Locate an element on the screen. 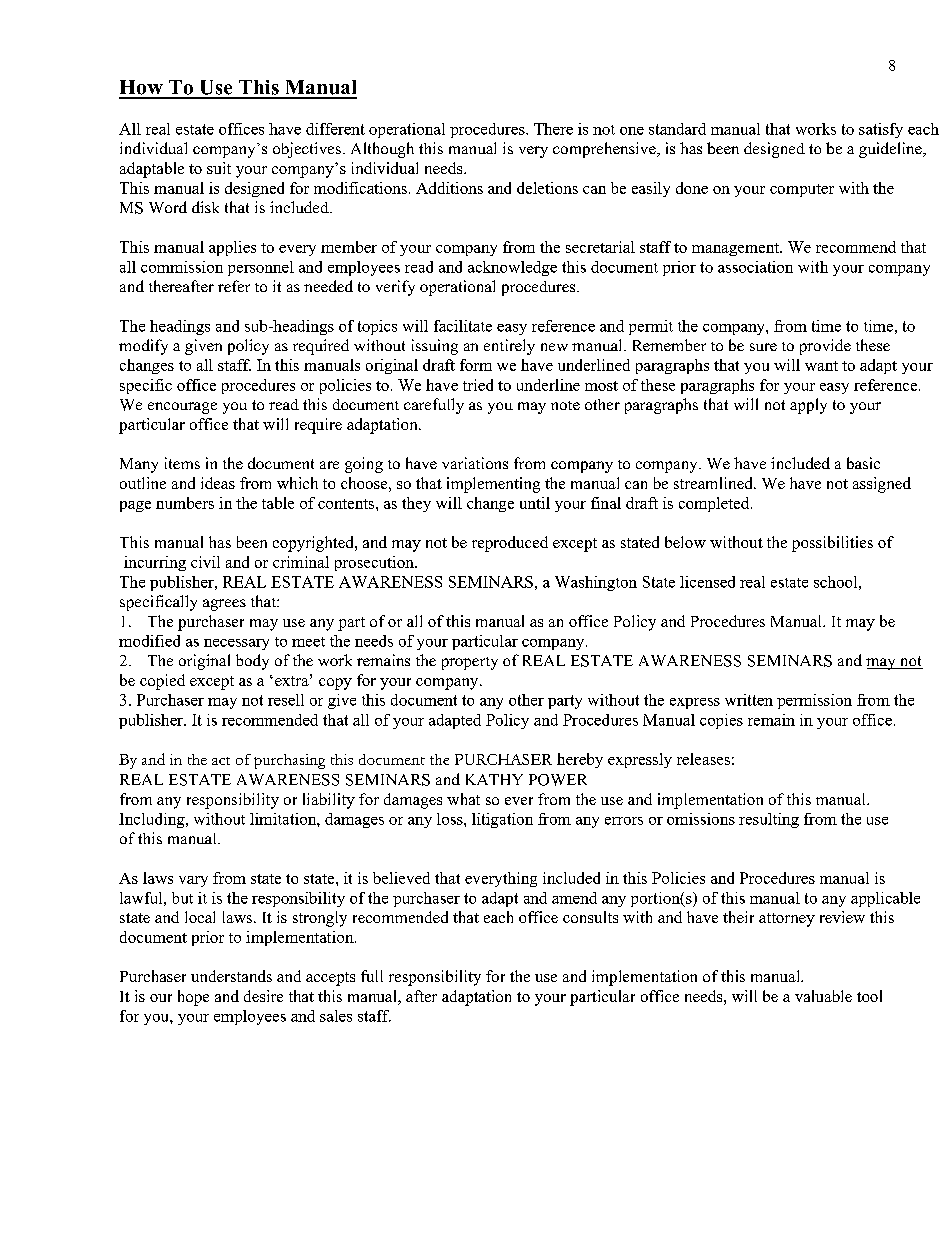  encourage is located at coordinates (182, 408).
